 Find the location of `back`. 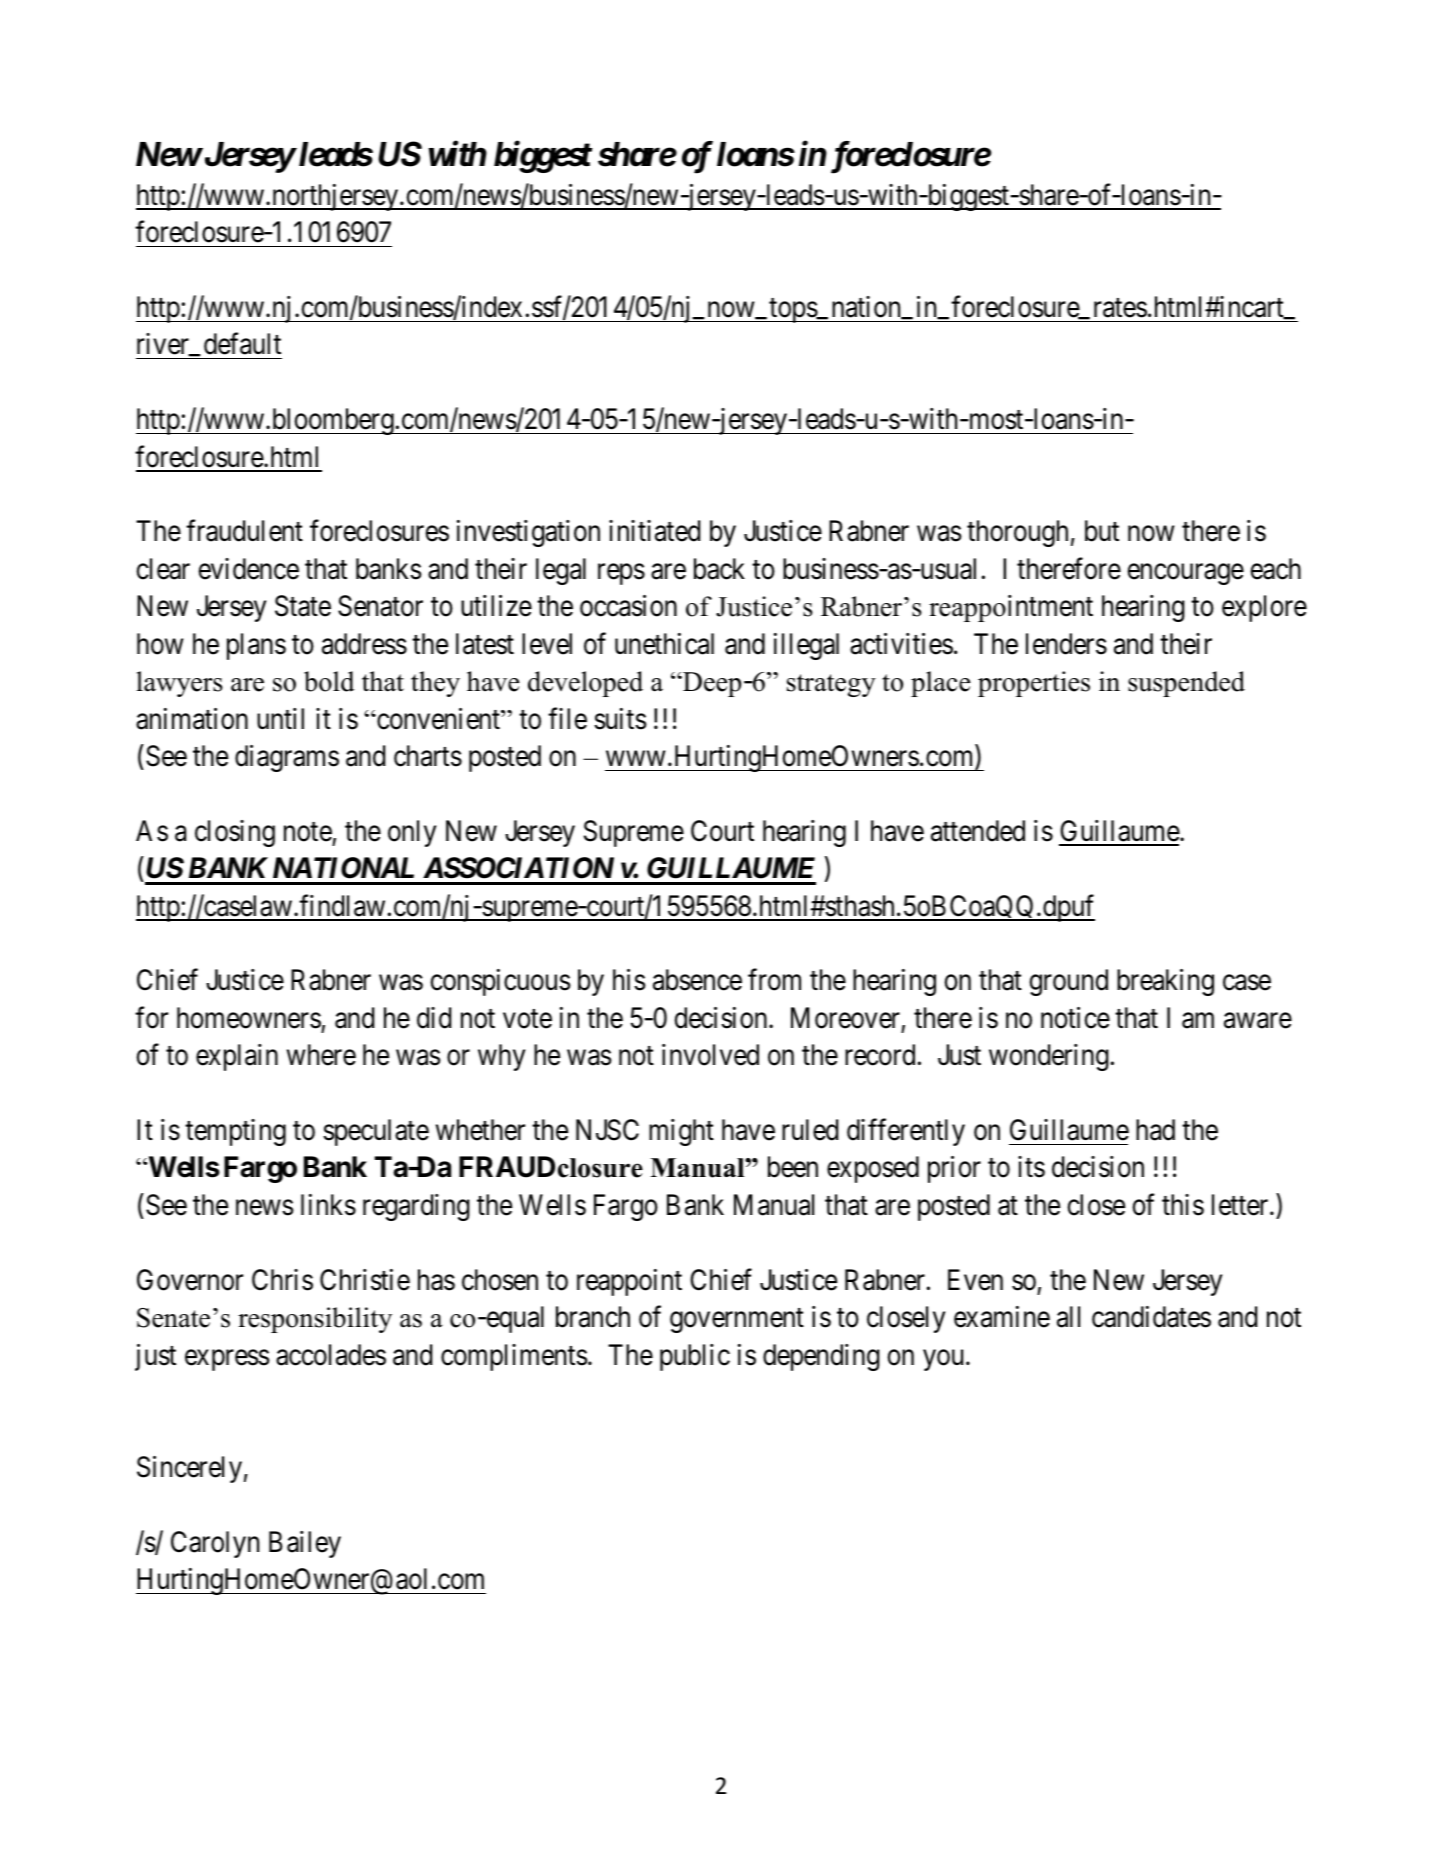

back is located at coordinates (719, 569).
